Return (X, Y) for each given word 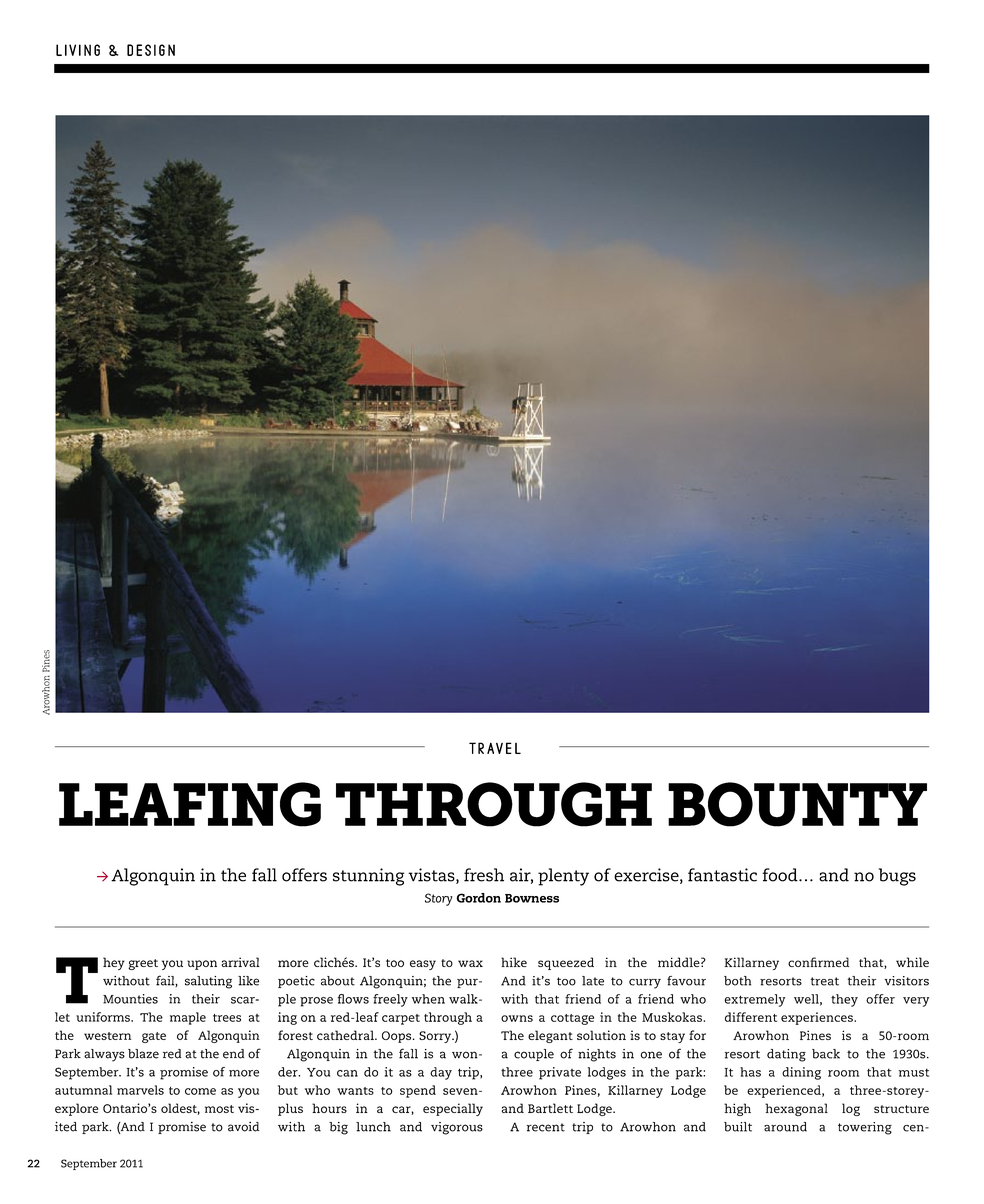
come (200, 1091)
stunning (369, 877)
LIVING (78, 50)
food (781, 875)
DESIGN (151, 50)
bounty (797, 804)
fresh (484, 875)
